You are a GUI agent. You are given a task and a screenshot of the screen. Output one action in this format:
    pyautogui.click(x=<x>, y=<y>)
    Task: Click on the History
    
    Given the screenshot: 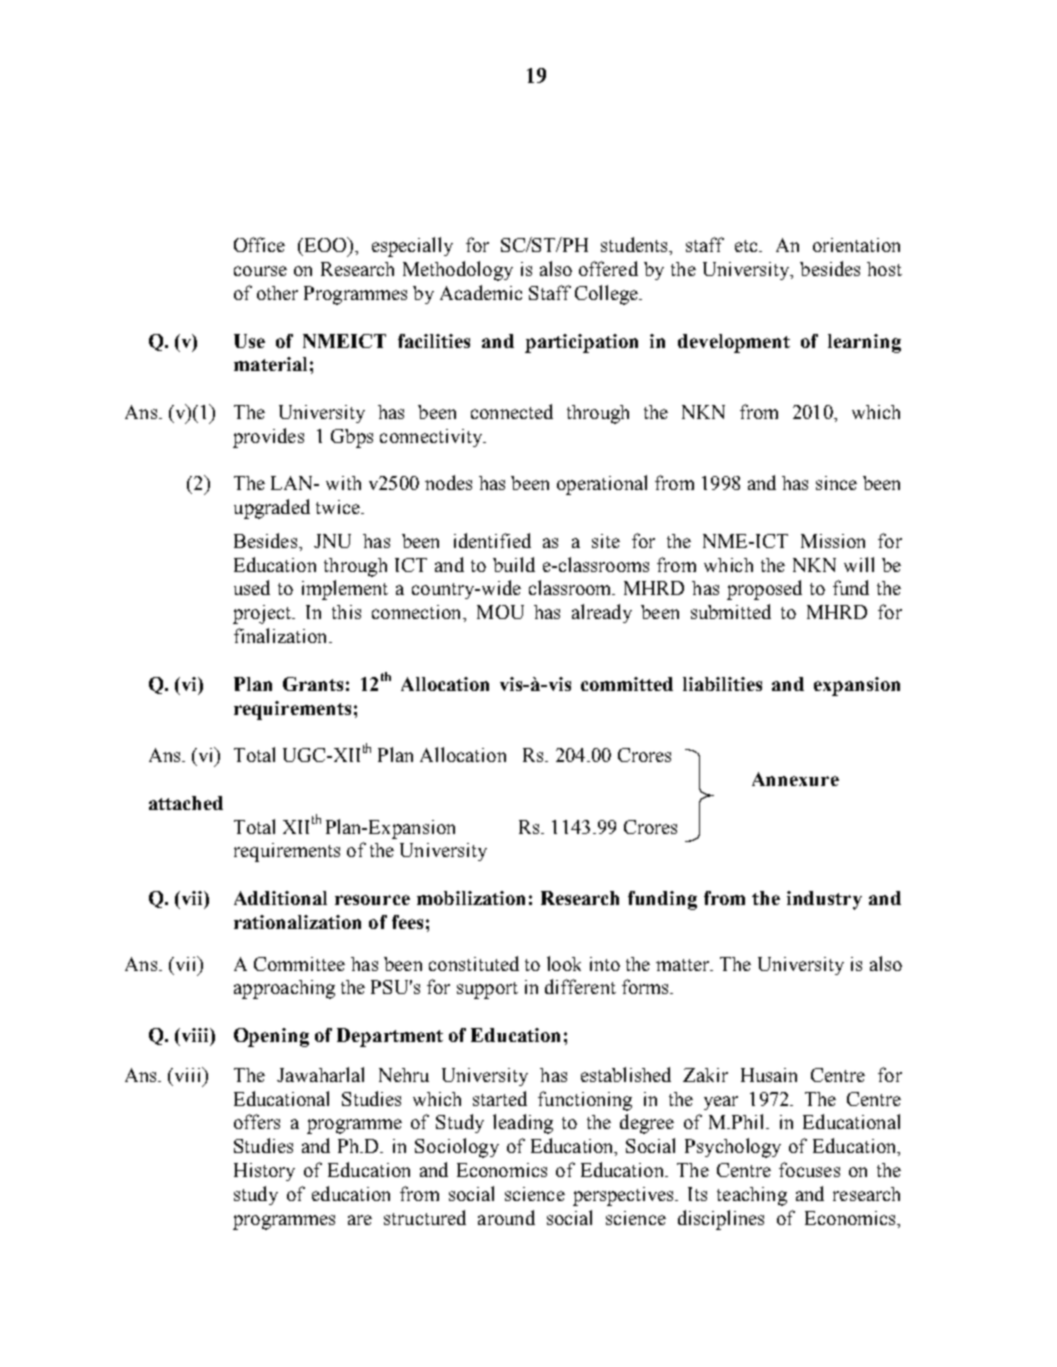 What is the action you would take?
    pyautogui.click(x=264, y=1172)
